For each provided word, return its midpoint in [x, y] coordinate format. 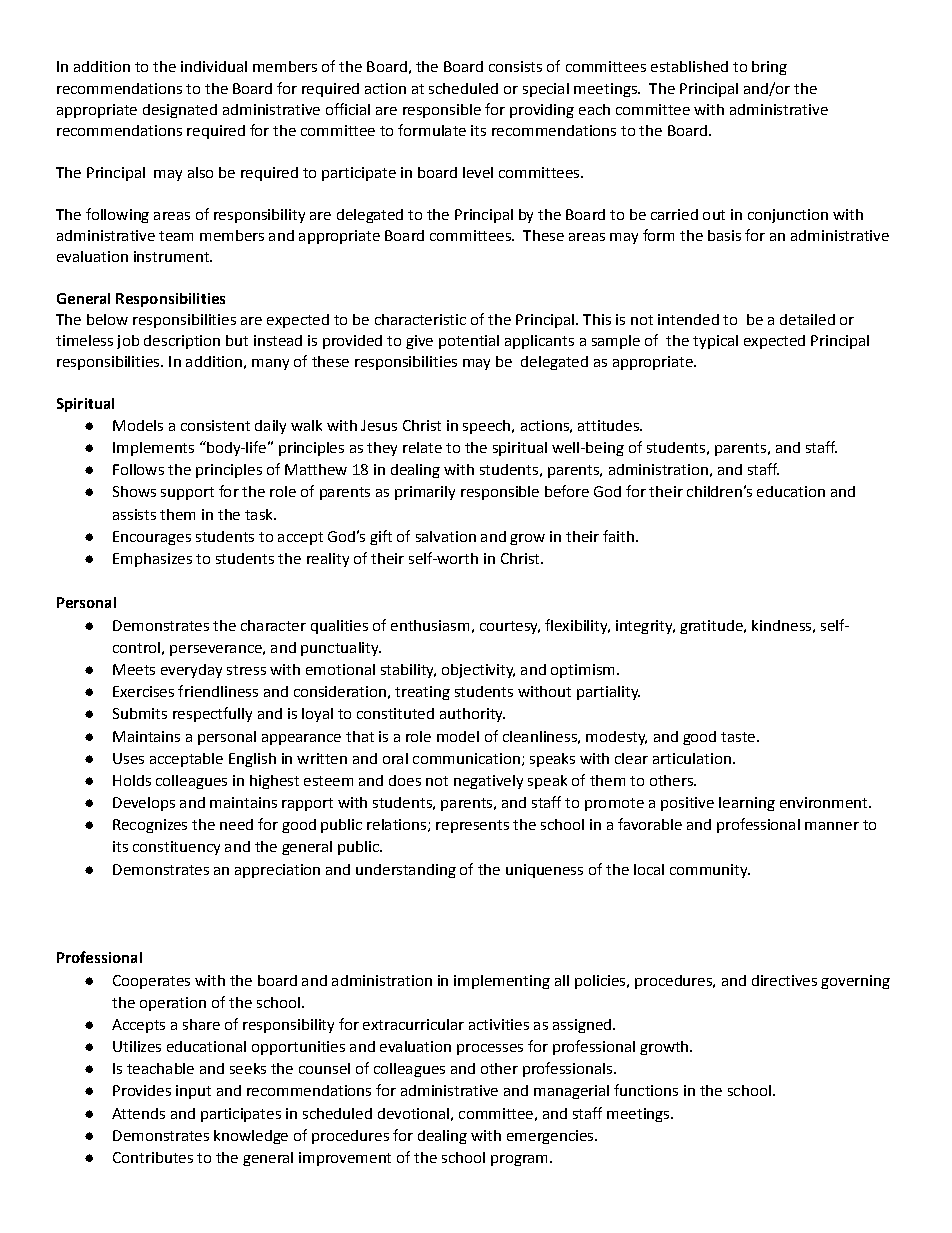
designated [180, 111]
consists [515, 66]
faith [618, 536]
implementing [502, 982]
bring [769, 68]
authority [472, 715]
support [187, 493]
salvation [446, 536]
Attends [138, 1113]
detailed [807, 319]
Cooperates [151, 982]
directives [784, 980]
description [182, 342]
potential [469, 342]
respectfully [212, 714]
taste [738, 737]
